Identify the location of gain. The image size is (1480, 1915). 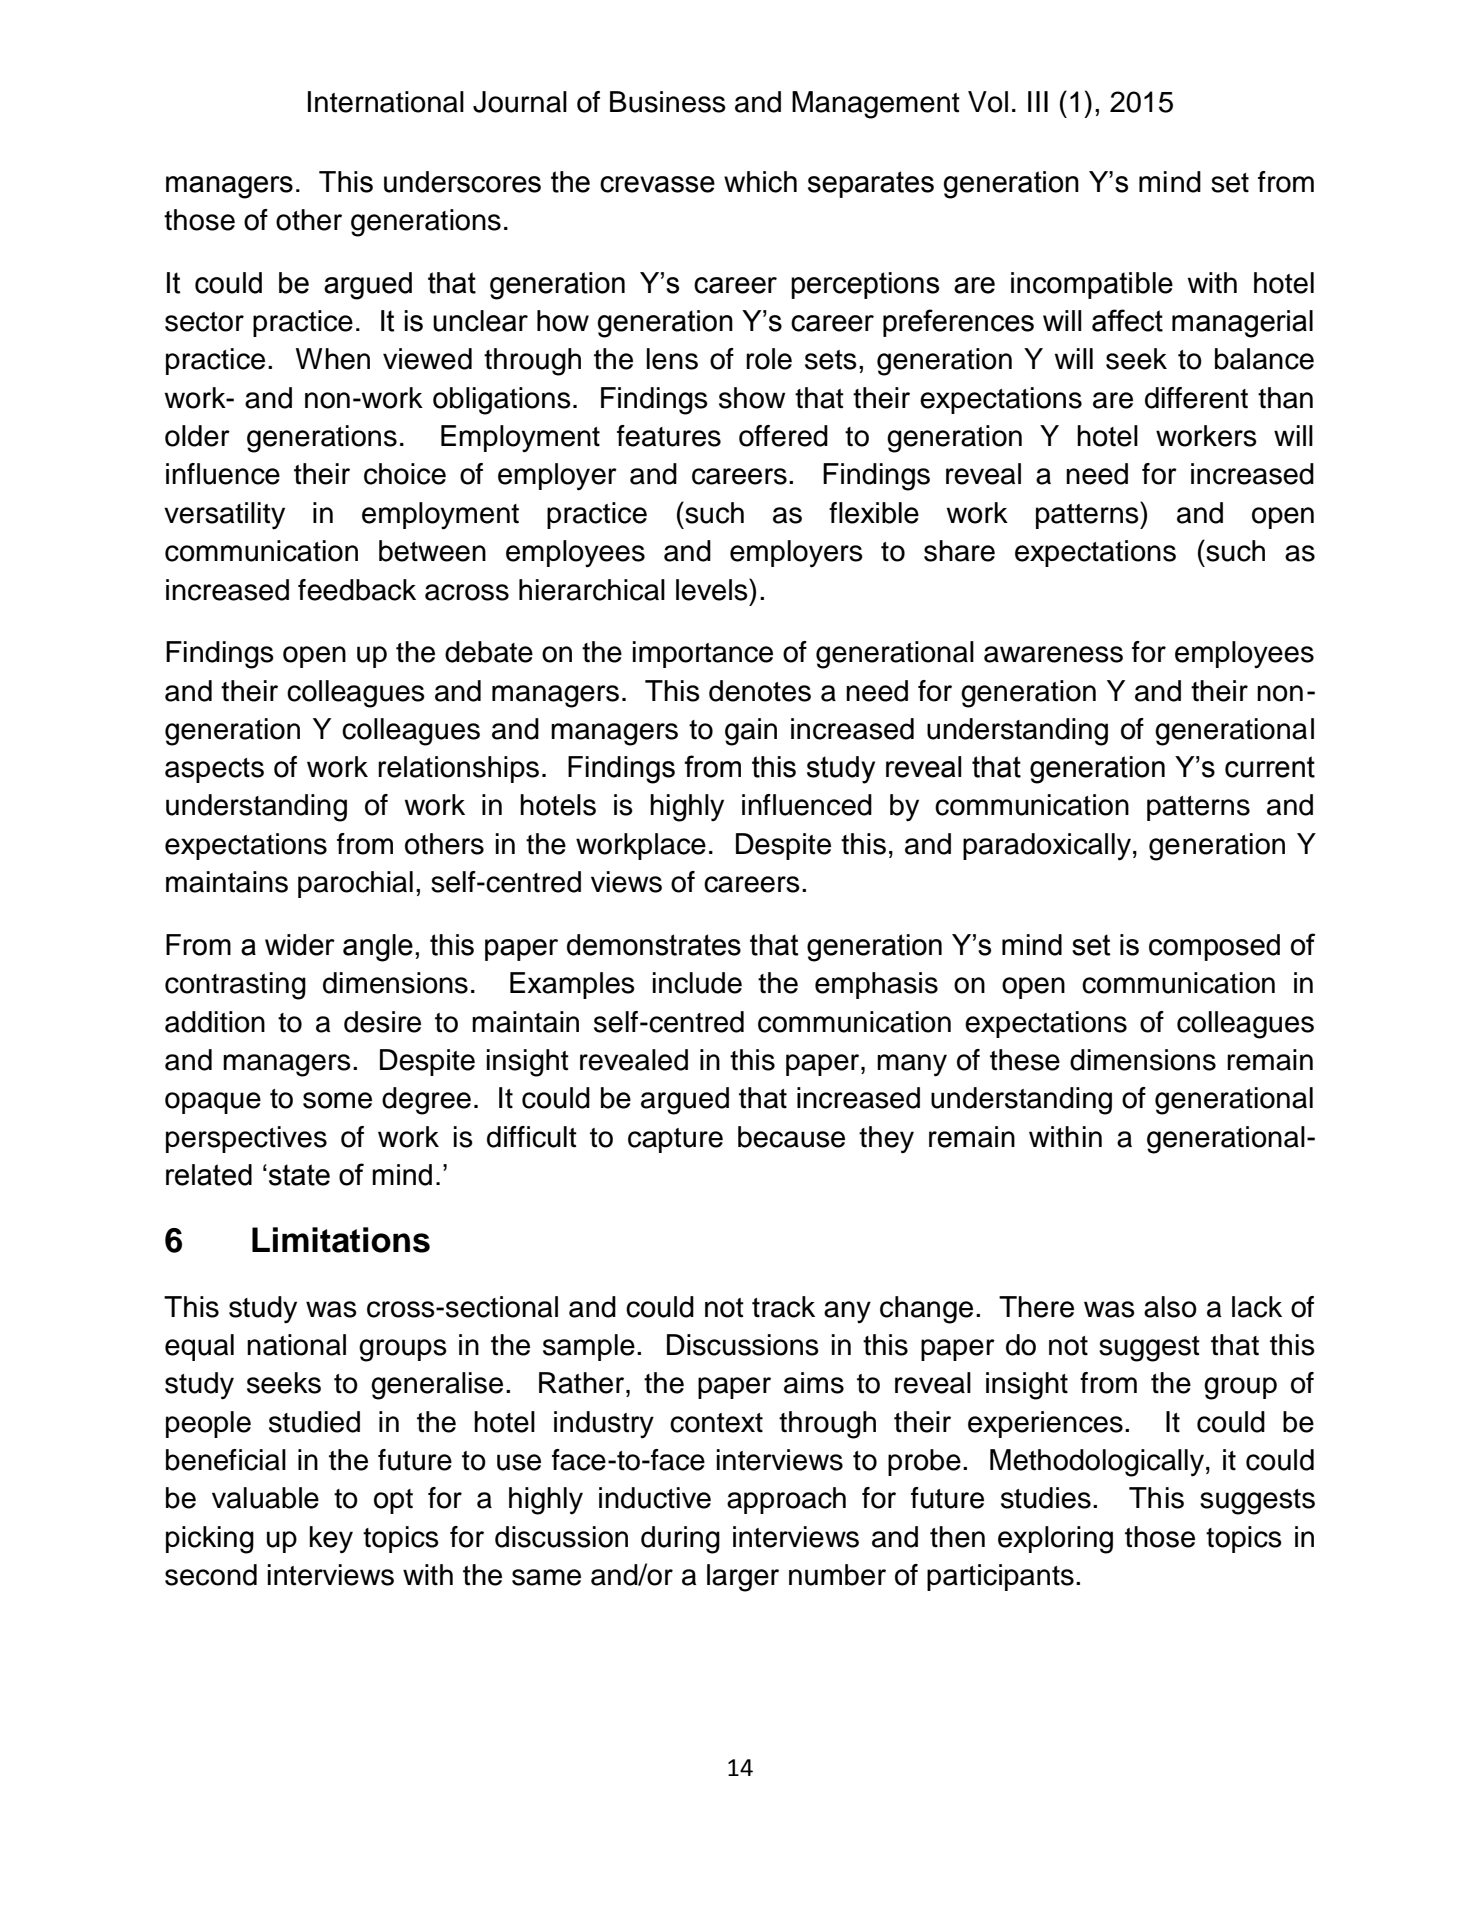
(751, 732).
